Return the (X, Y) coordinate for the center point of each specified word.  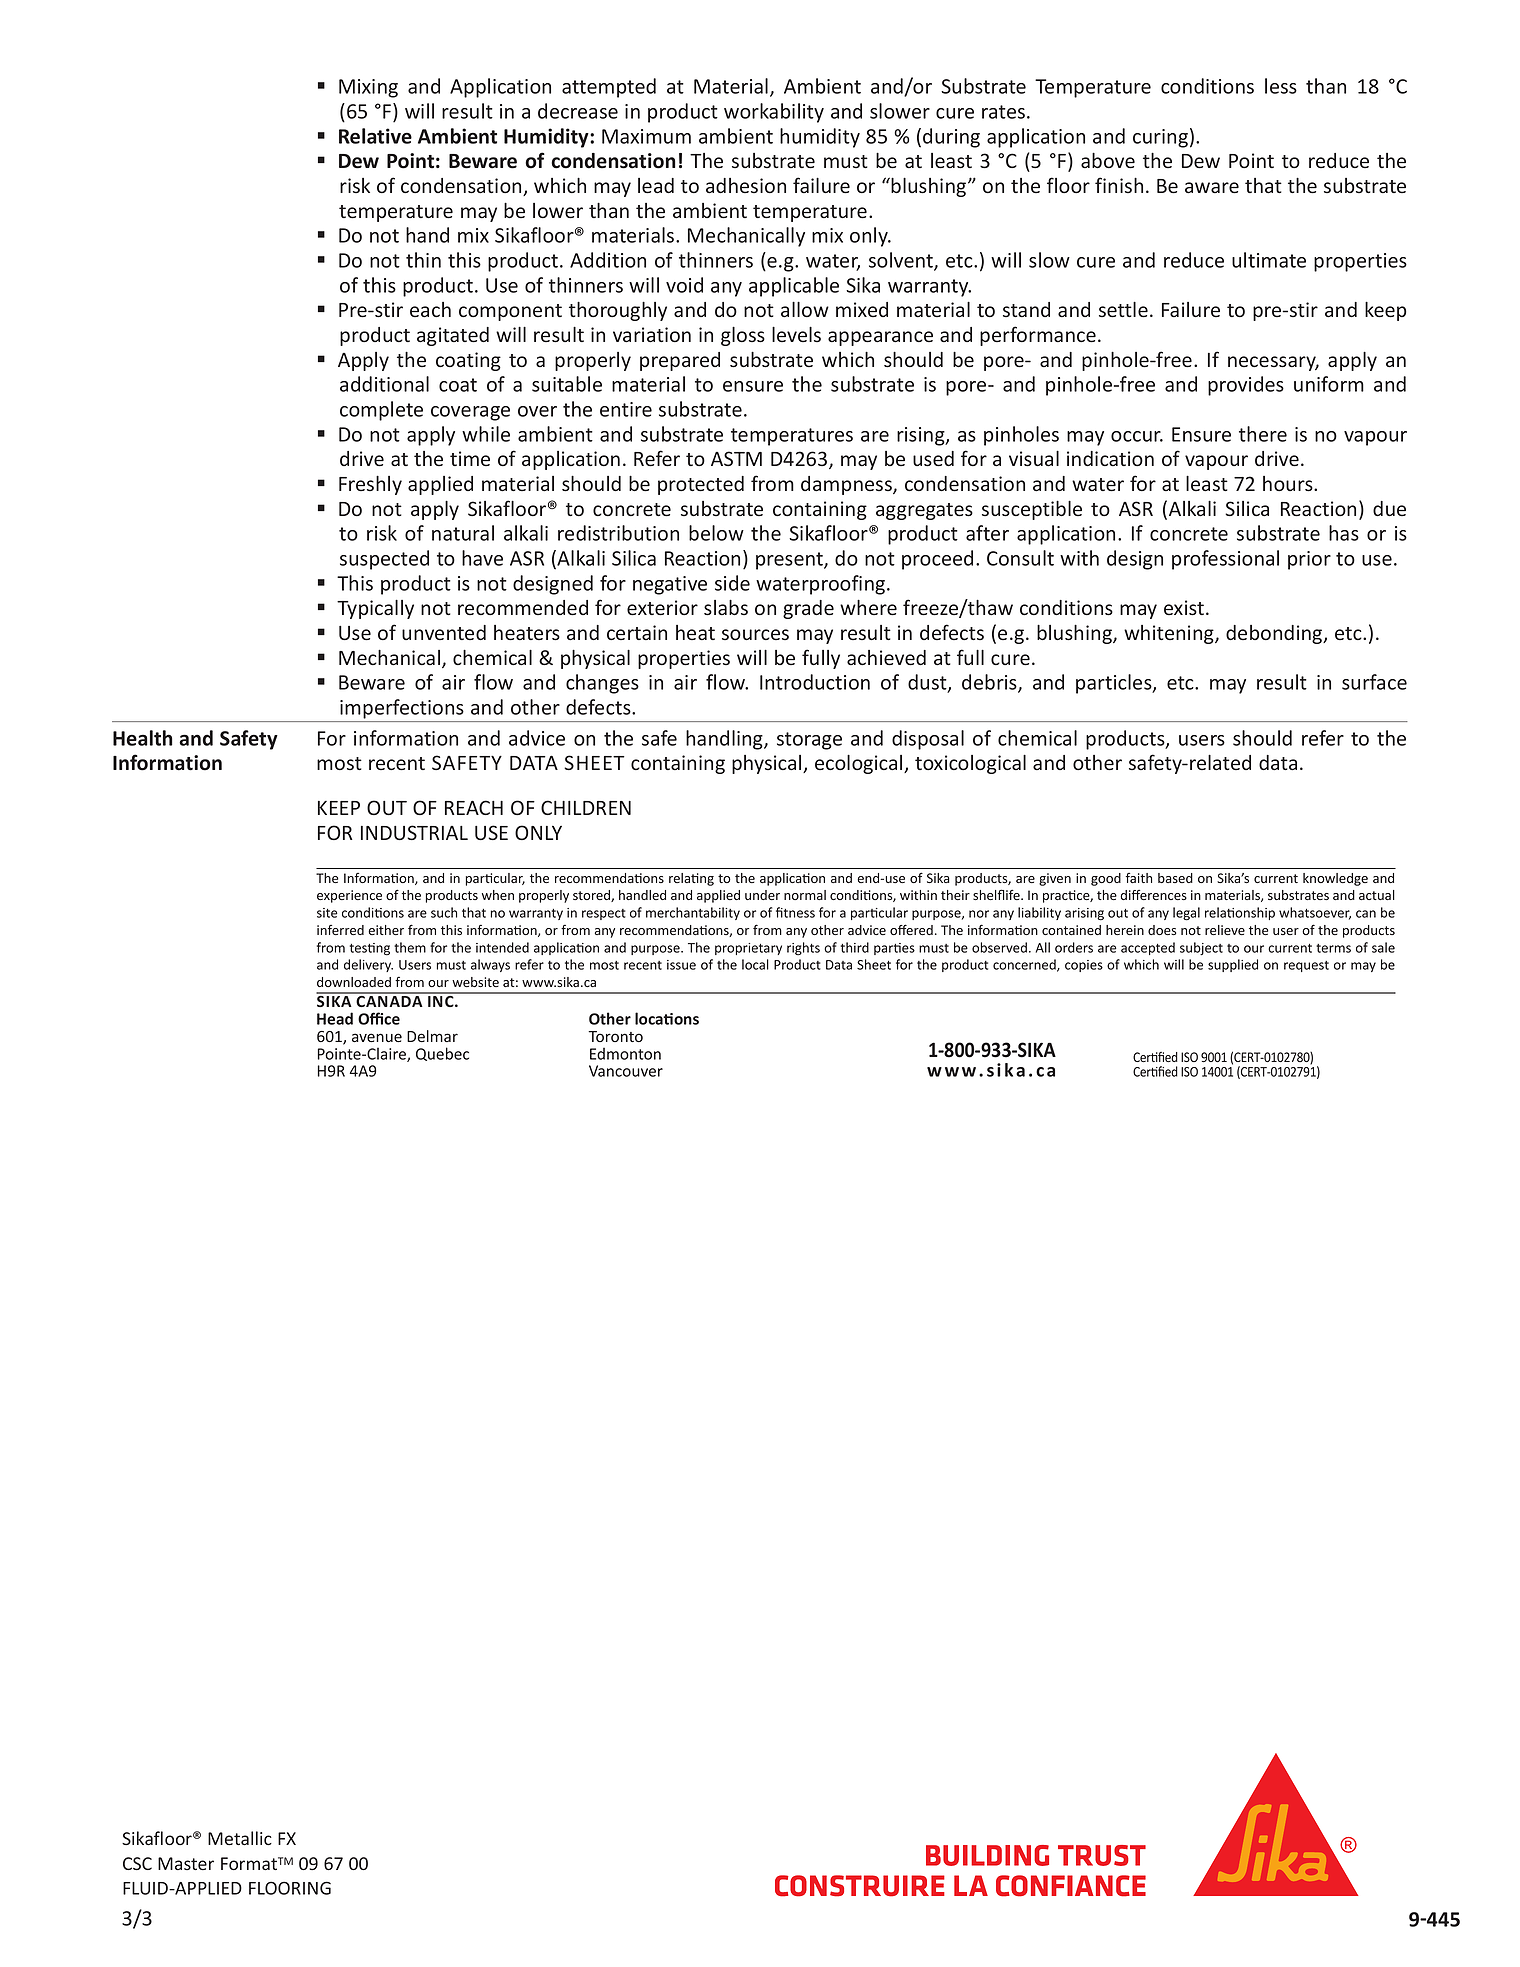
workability (774, 113)
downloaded (354, 982)
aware (1212, 188)
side (732, 583)
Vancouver (626, 1071)
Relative (375, 136)
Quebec (442, 1054)
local (755, 964)
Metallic (240, 1838)
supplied (1233, 965)
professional (1225, 560)
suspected (384, 560)
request (1306, 966)
